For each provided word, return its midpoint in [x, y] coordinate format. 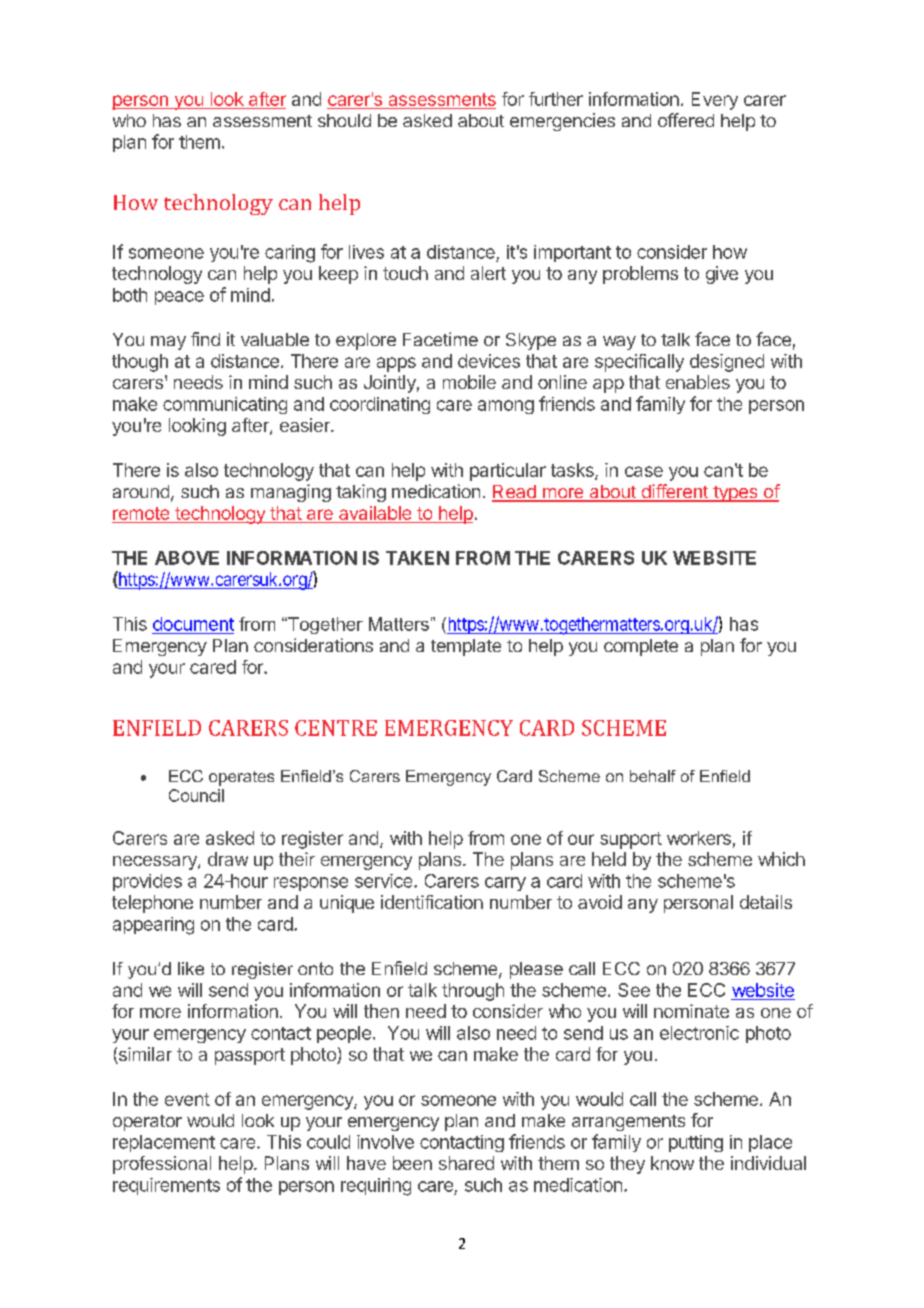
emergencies [562, 122]
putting [696, 1143]
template [466, 647]
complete [641, 647]
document [193, 624]
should [344, 120]
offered [686, 120]
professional [162, 1165]
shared [466, 1163]
